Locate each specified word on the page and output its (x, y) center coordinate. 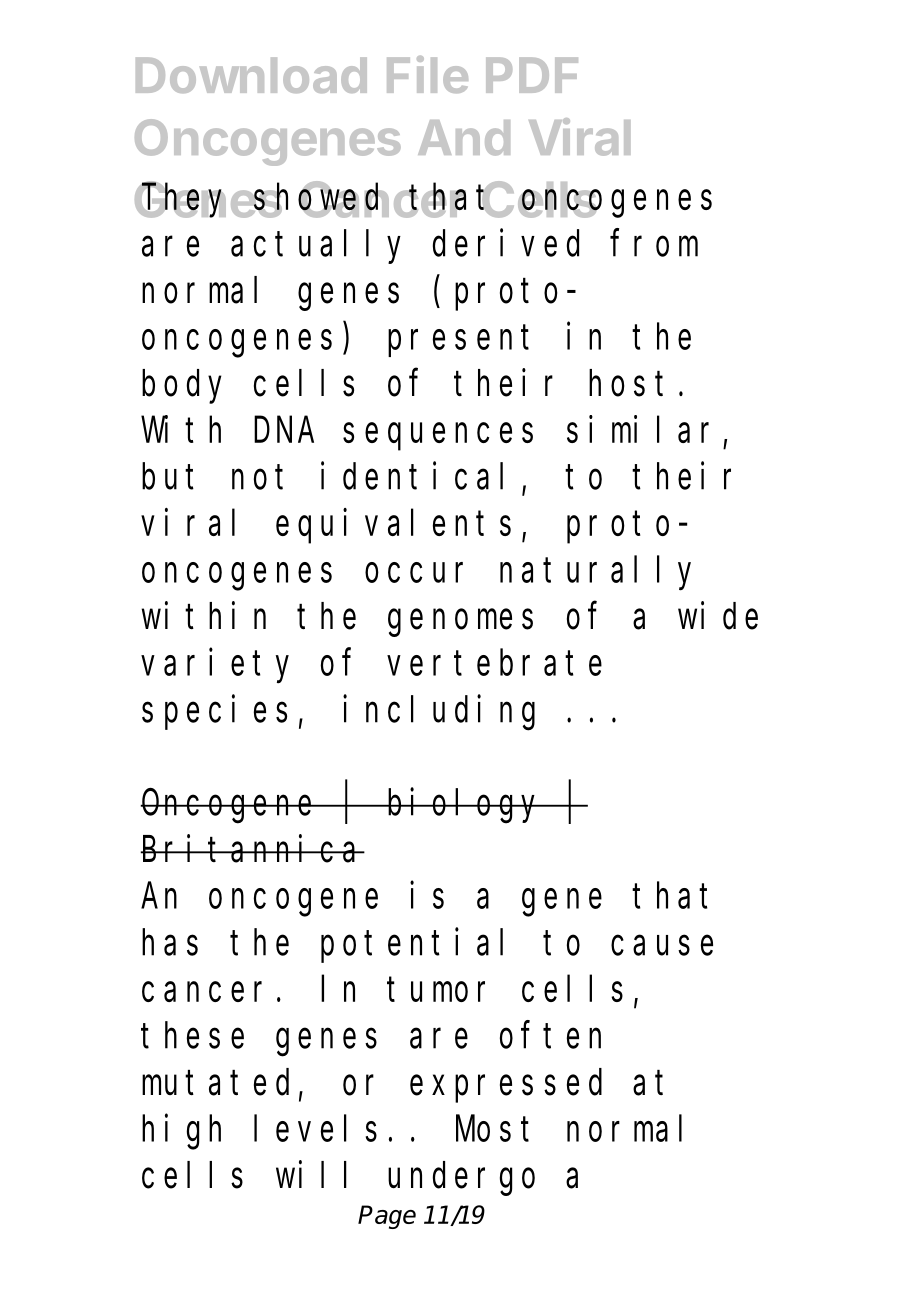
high (181, 1132)
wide (718, 616)
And (464, 138)
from (654, 243)
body (182, 387)
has (170, 942)
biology (465, 806)
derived (506, 243)
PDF (532, 75)
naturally (595, 574)
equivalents (393, 526)
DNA (284, 431)
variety (215, 666)
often (550, 1035)
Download (251, 75)
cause (662, 946)
